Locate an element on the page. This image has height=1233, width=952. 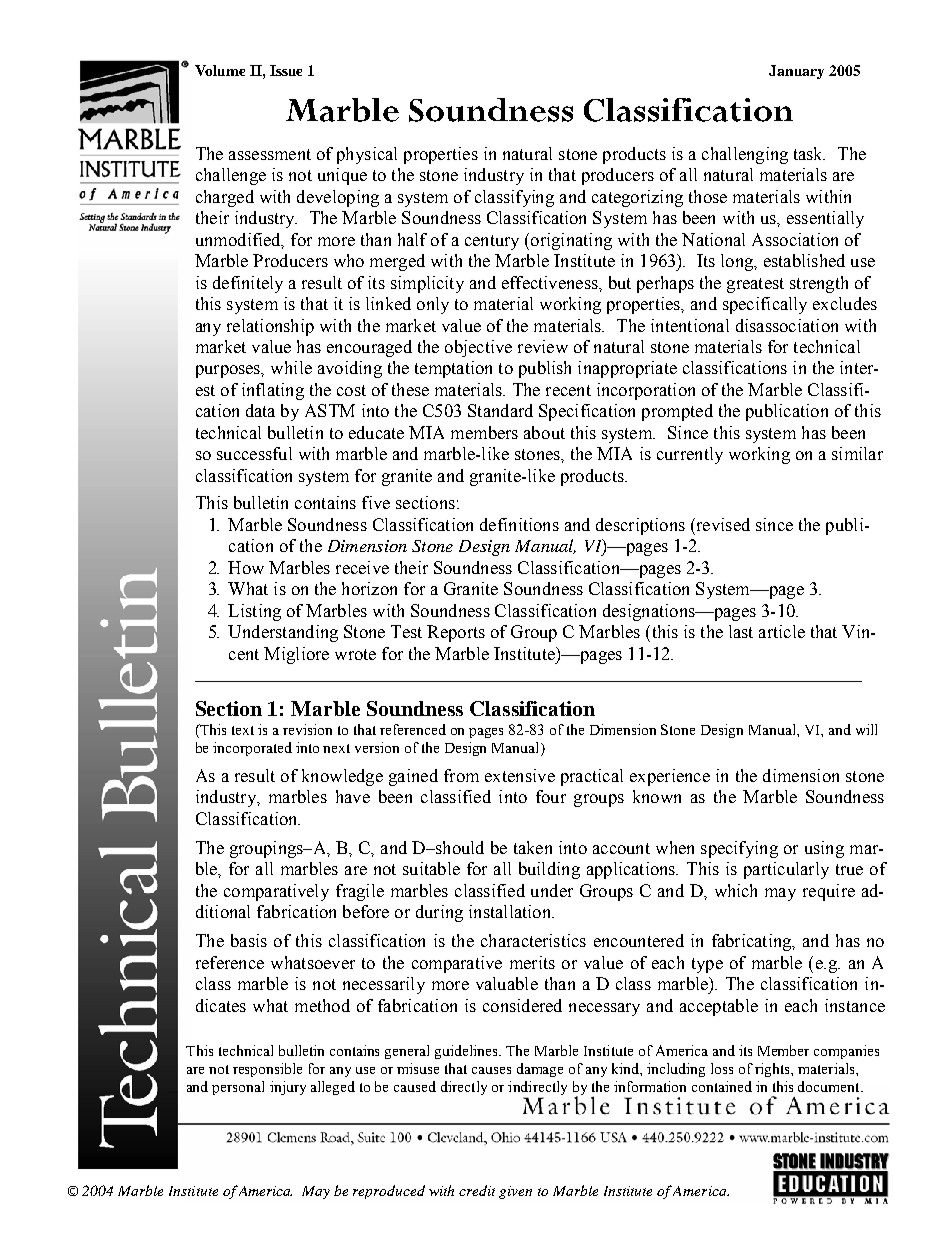
injury is located at coordinates (288, 1088).
